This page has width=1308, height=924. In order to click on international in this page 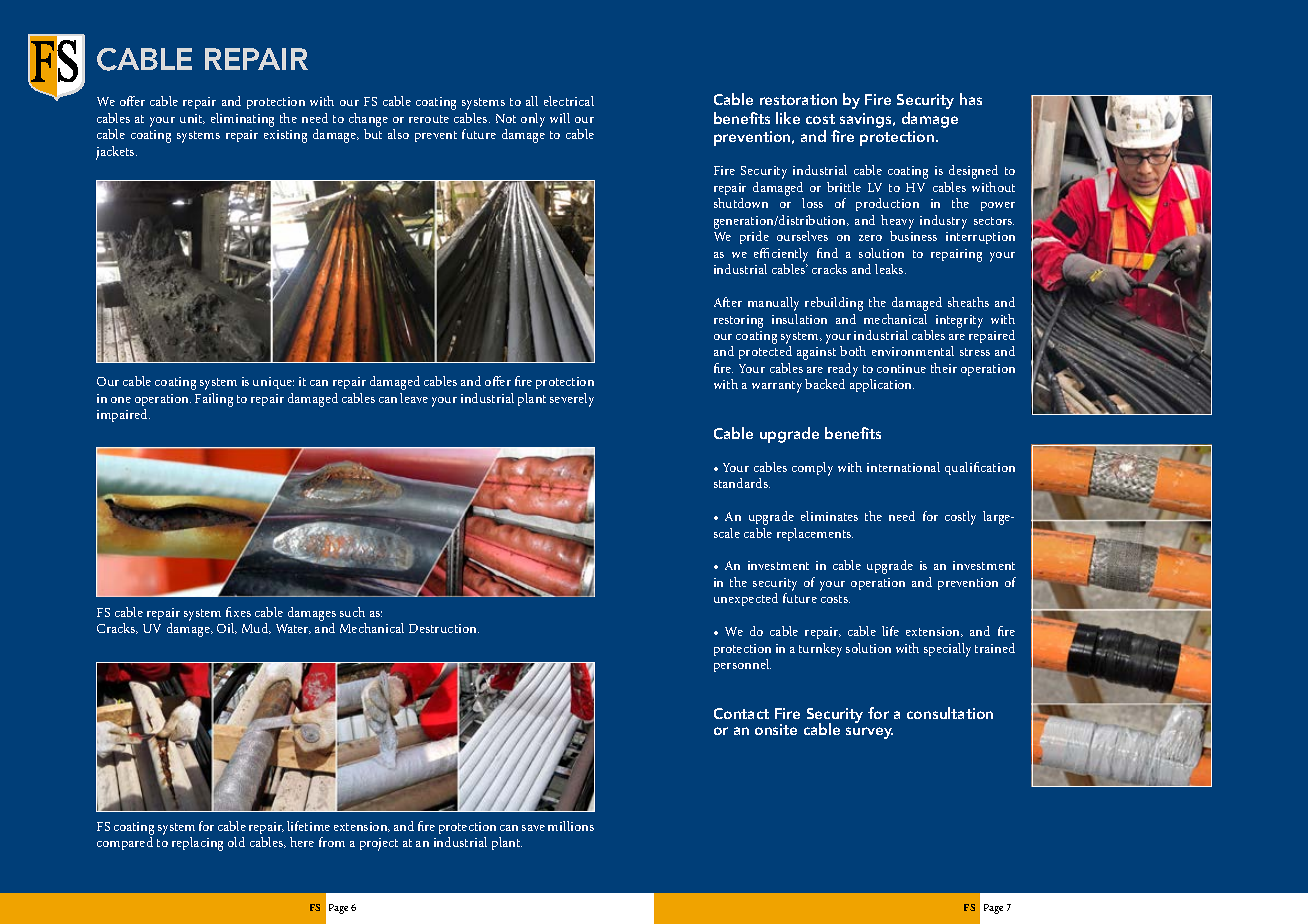, I will do `click(903, 467)`.
